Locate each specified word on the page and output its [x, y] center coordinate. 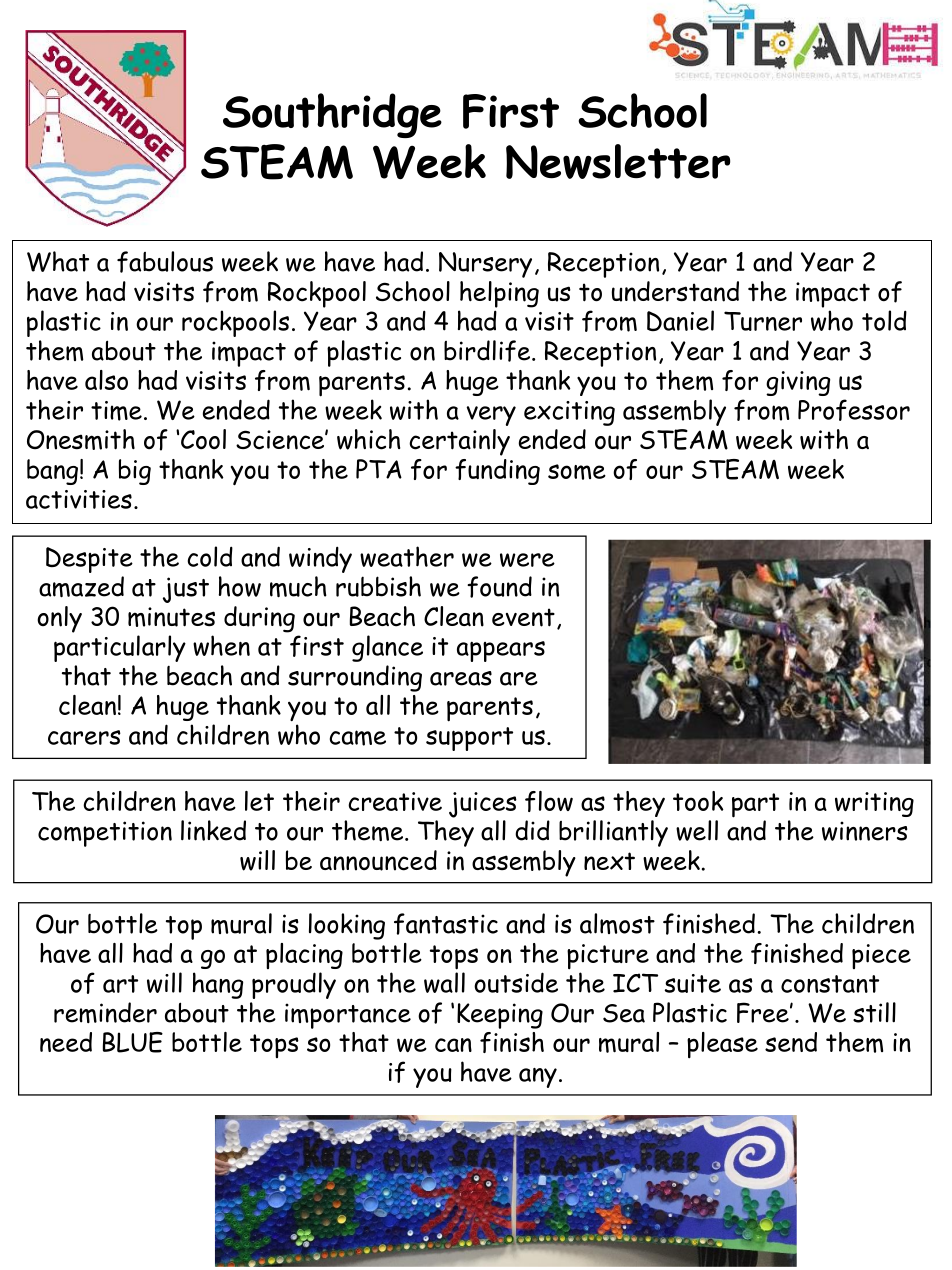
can [453, 1045]
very [491, 416]
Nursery [485, 265]
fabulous [165, 262]
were [527, 560]
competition [105, 834]
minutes [171, 617]
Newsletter [618, 161]
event [523, 617]
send [791, 1042]
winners [865, 831]
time [116, 411]
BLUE [133, 1042]
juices [483, 805]
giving [798, 383]
